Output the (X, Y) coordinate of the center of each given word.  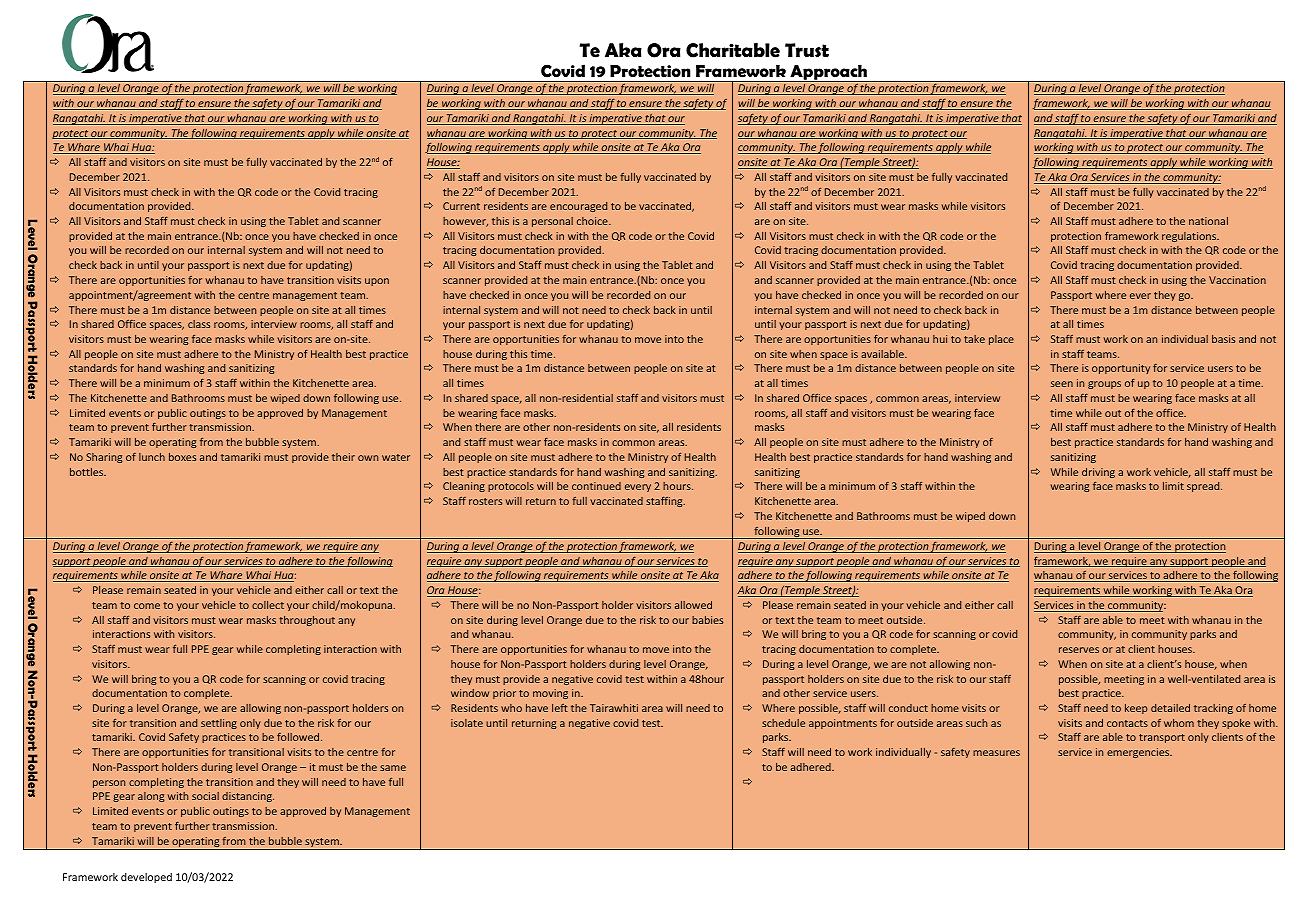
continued (596, 486)
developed (146, 878)
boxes (182, 457)
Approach (828, 73)
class (199, 324)
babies (707, 620)
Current (461, 206)
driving (1098, 473)
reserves (1079, 650)
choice (593, 221)
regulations (1190, 237)
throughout (307, 621)
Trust (807, 50)
